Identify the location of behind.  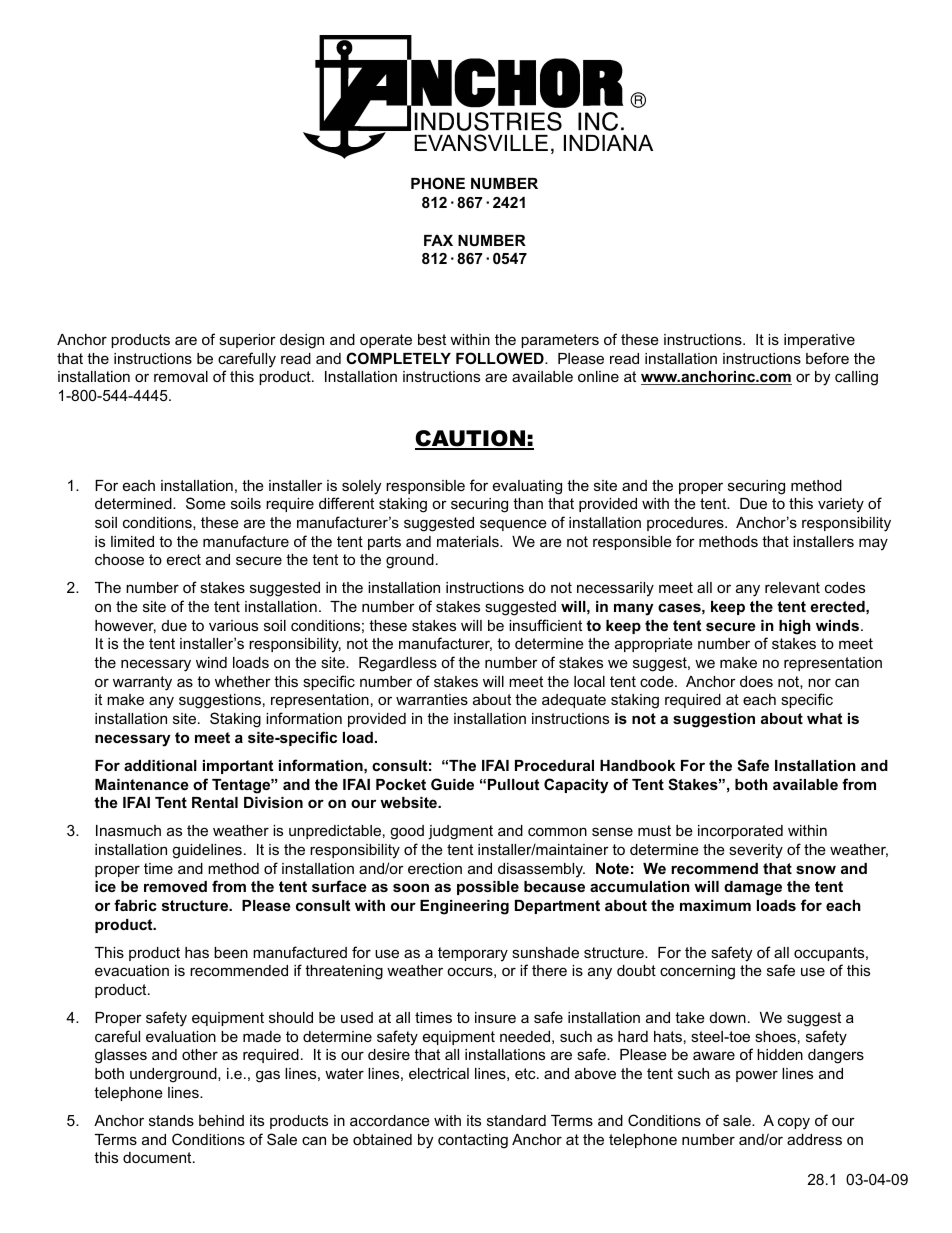
(221, 1120).
